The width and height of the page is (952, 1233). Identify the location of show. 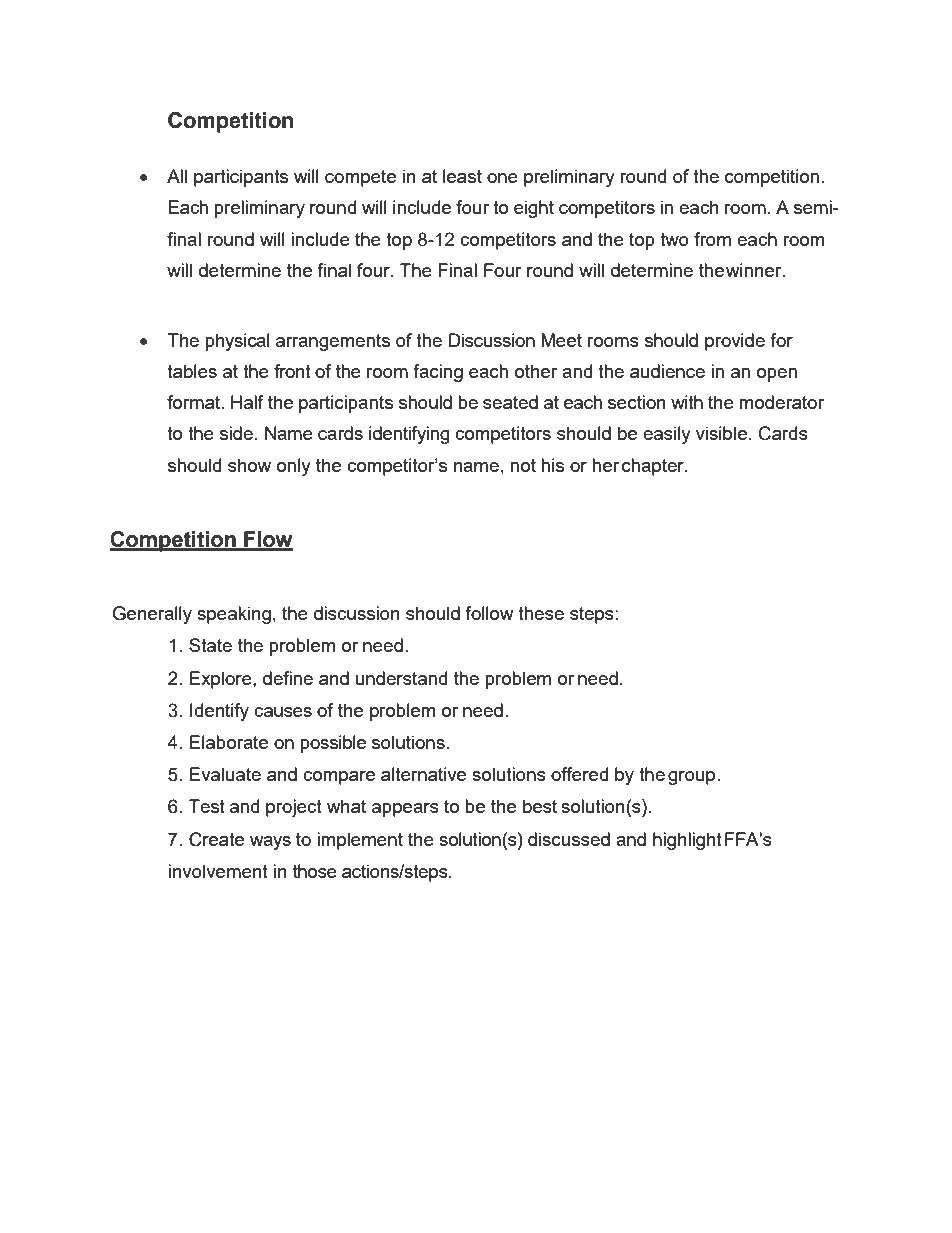
(249, 465).
